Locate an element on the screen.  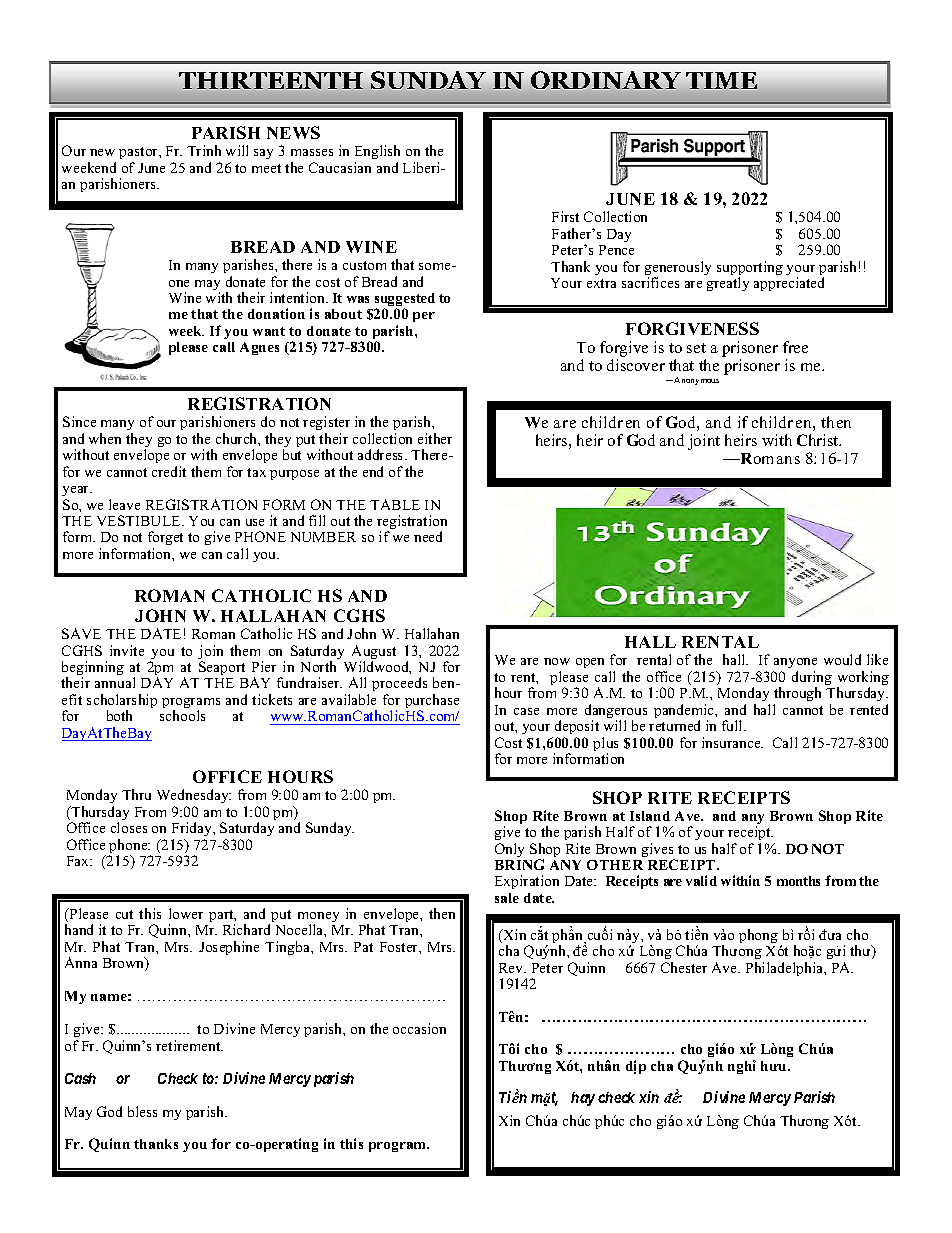
THIRTEENTH is located at coordinates (271, 80).
